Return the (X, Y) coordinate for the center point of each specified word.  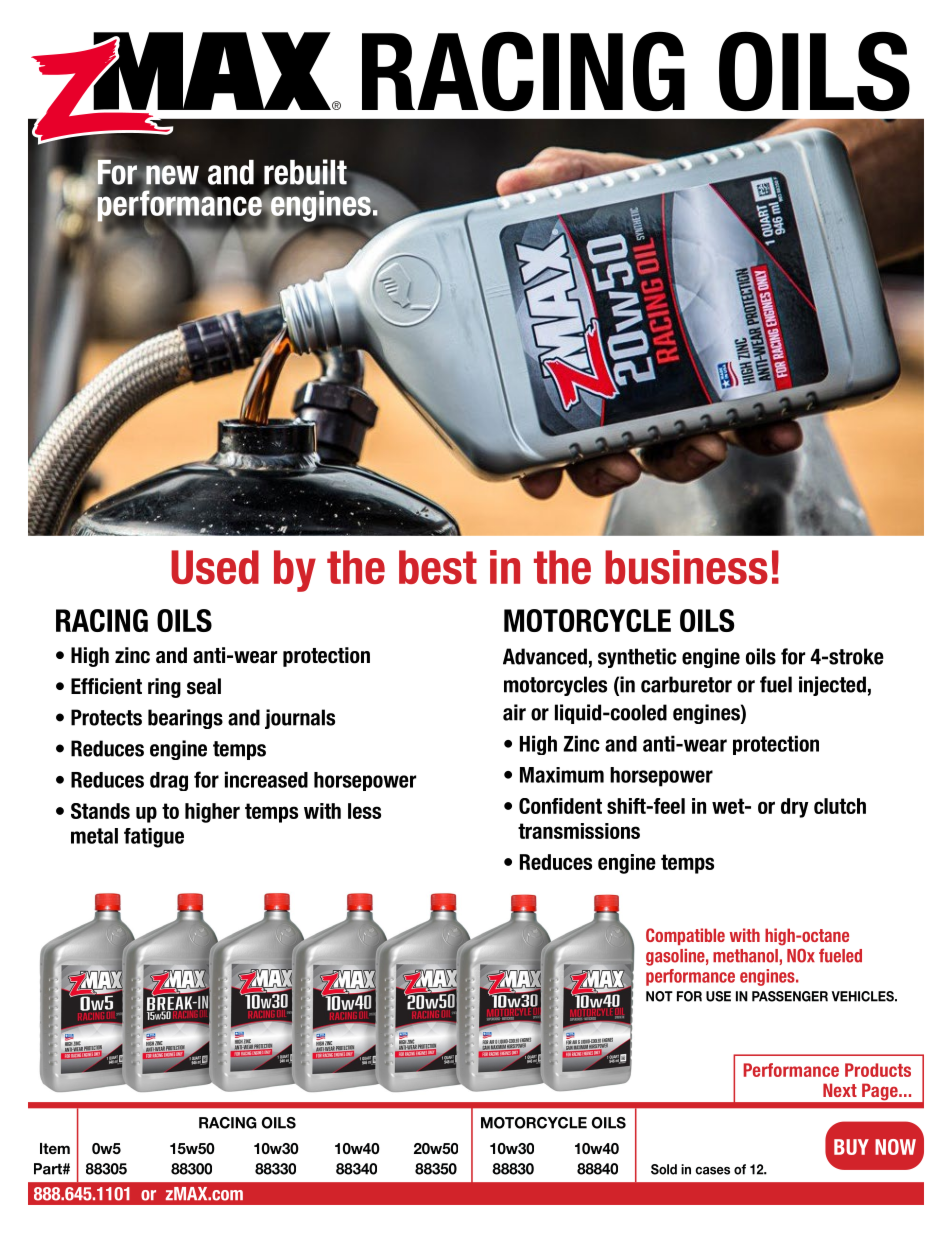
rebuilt (305, 172)
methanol (745, 956)
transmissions (579, 831)
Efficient (106, 686)
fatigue (154, 838)
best (438, 567)
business (686, 567)
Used (215, 567)
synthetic (637, 658)
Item (55, 1148)
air (514, 712)
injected (832, 686)
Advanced (545, 656)
